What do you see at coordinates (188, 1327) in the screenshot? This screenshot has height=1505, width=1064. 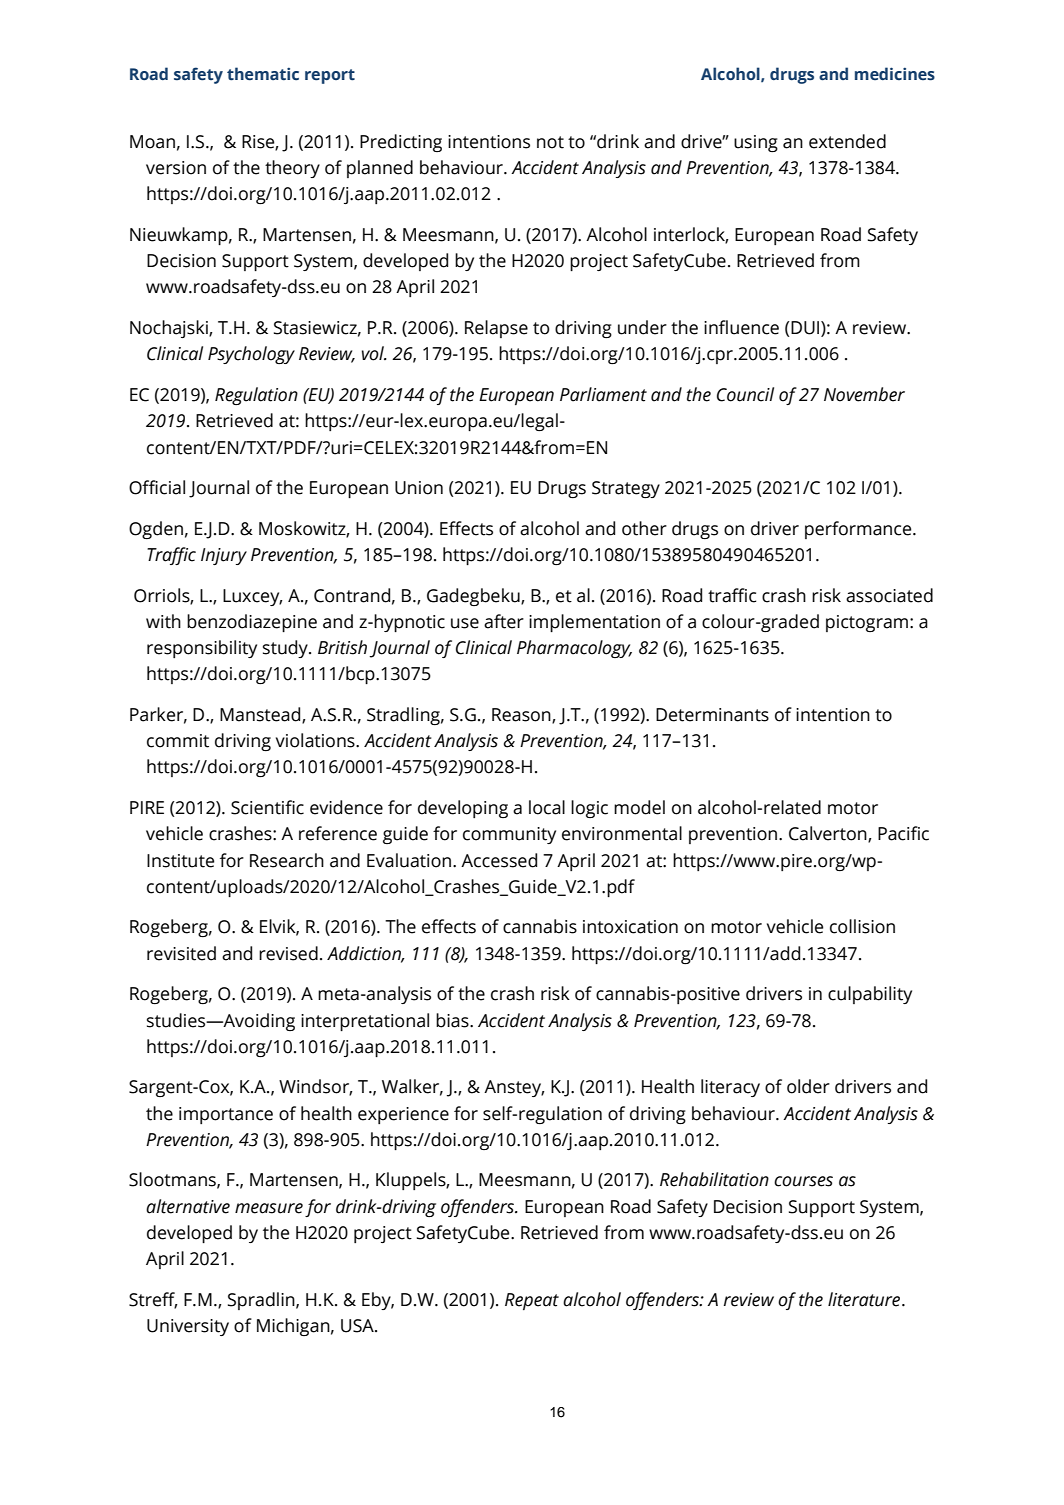 I see `University` at bounding box center [188, 1327].
